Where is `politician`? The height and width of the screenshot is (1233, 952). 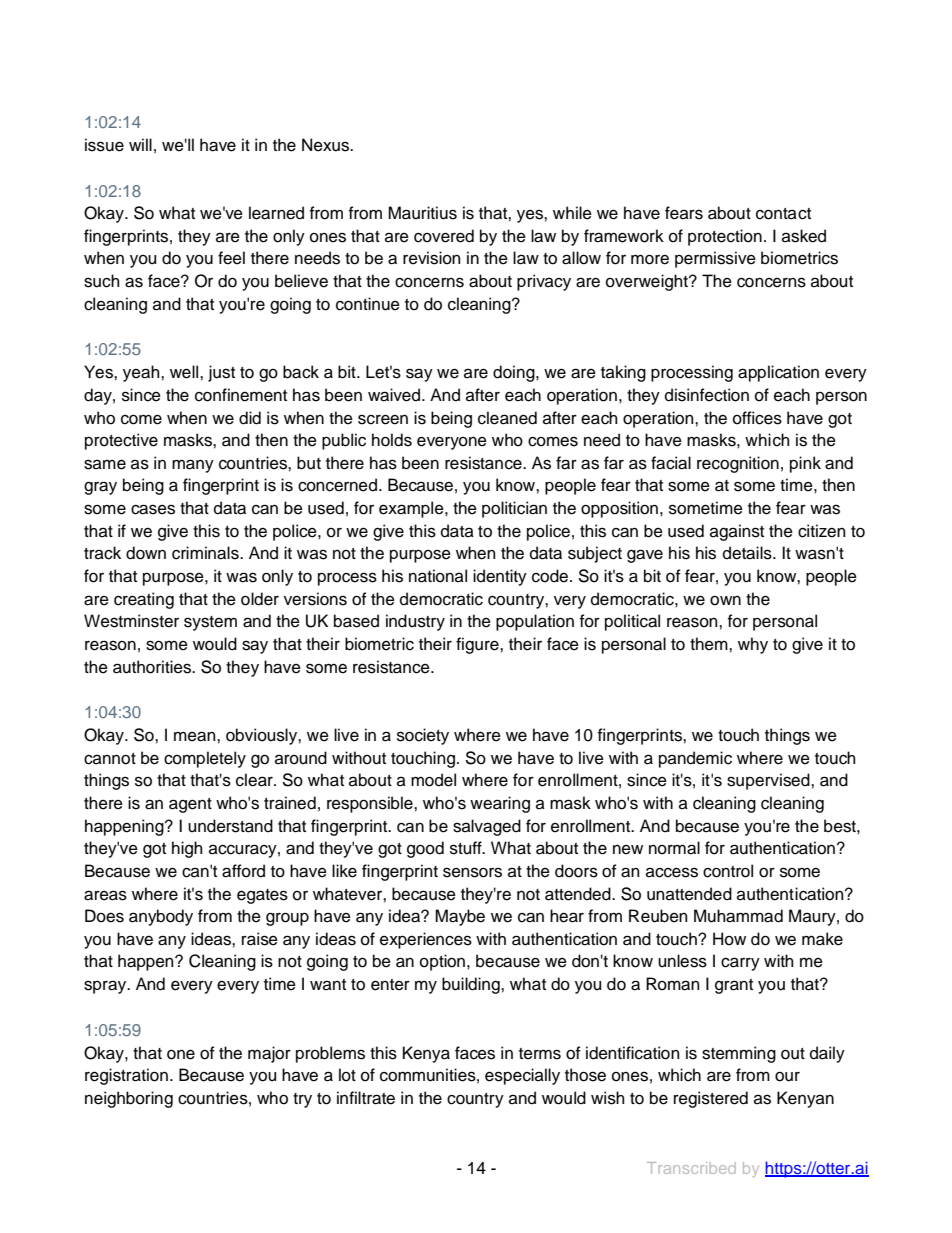
politician is located at coordinates (514, 509).
